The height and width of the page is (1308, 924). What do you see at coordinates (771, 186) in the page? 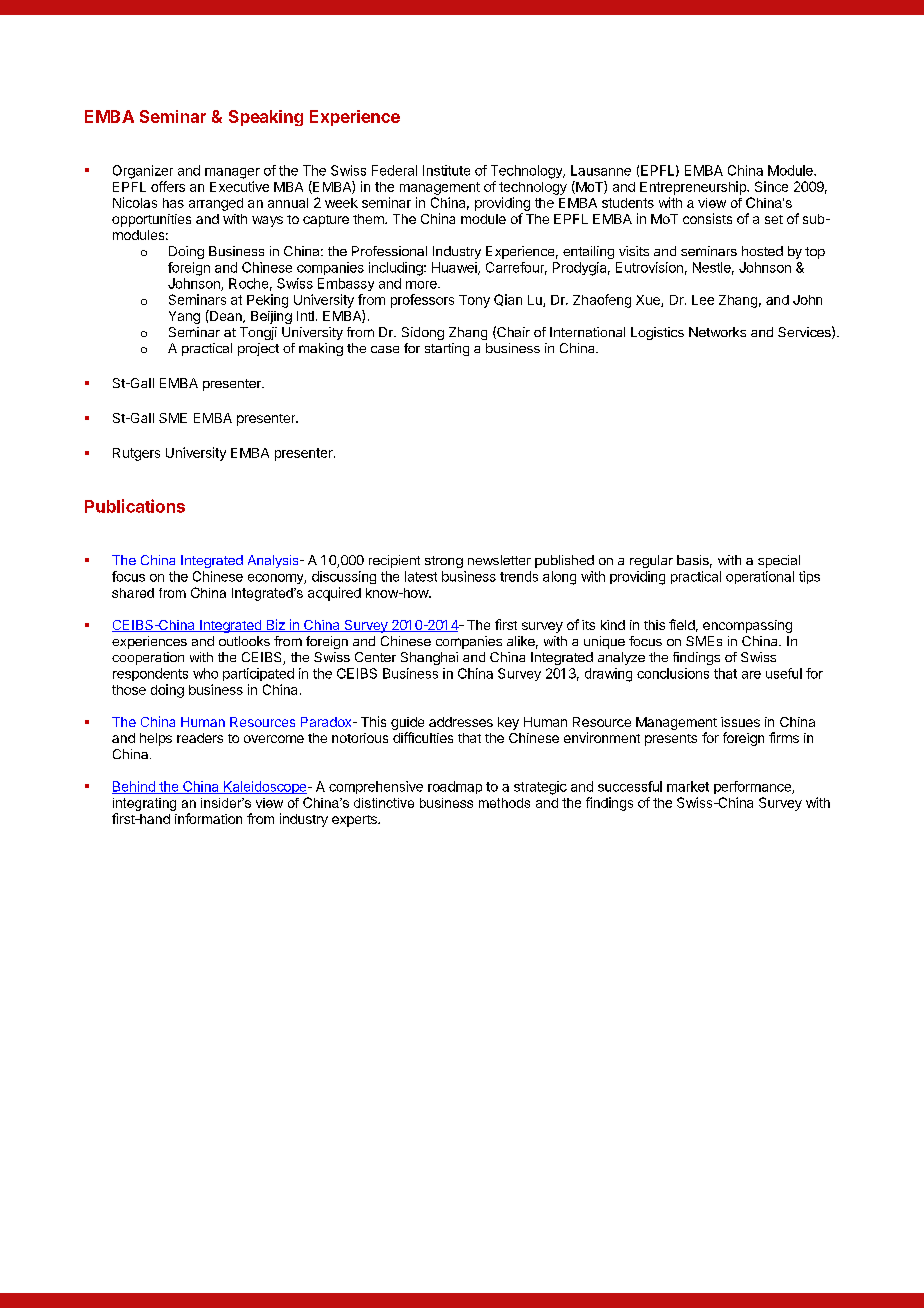
I see `Since` at bounding box center [771, 186].
